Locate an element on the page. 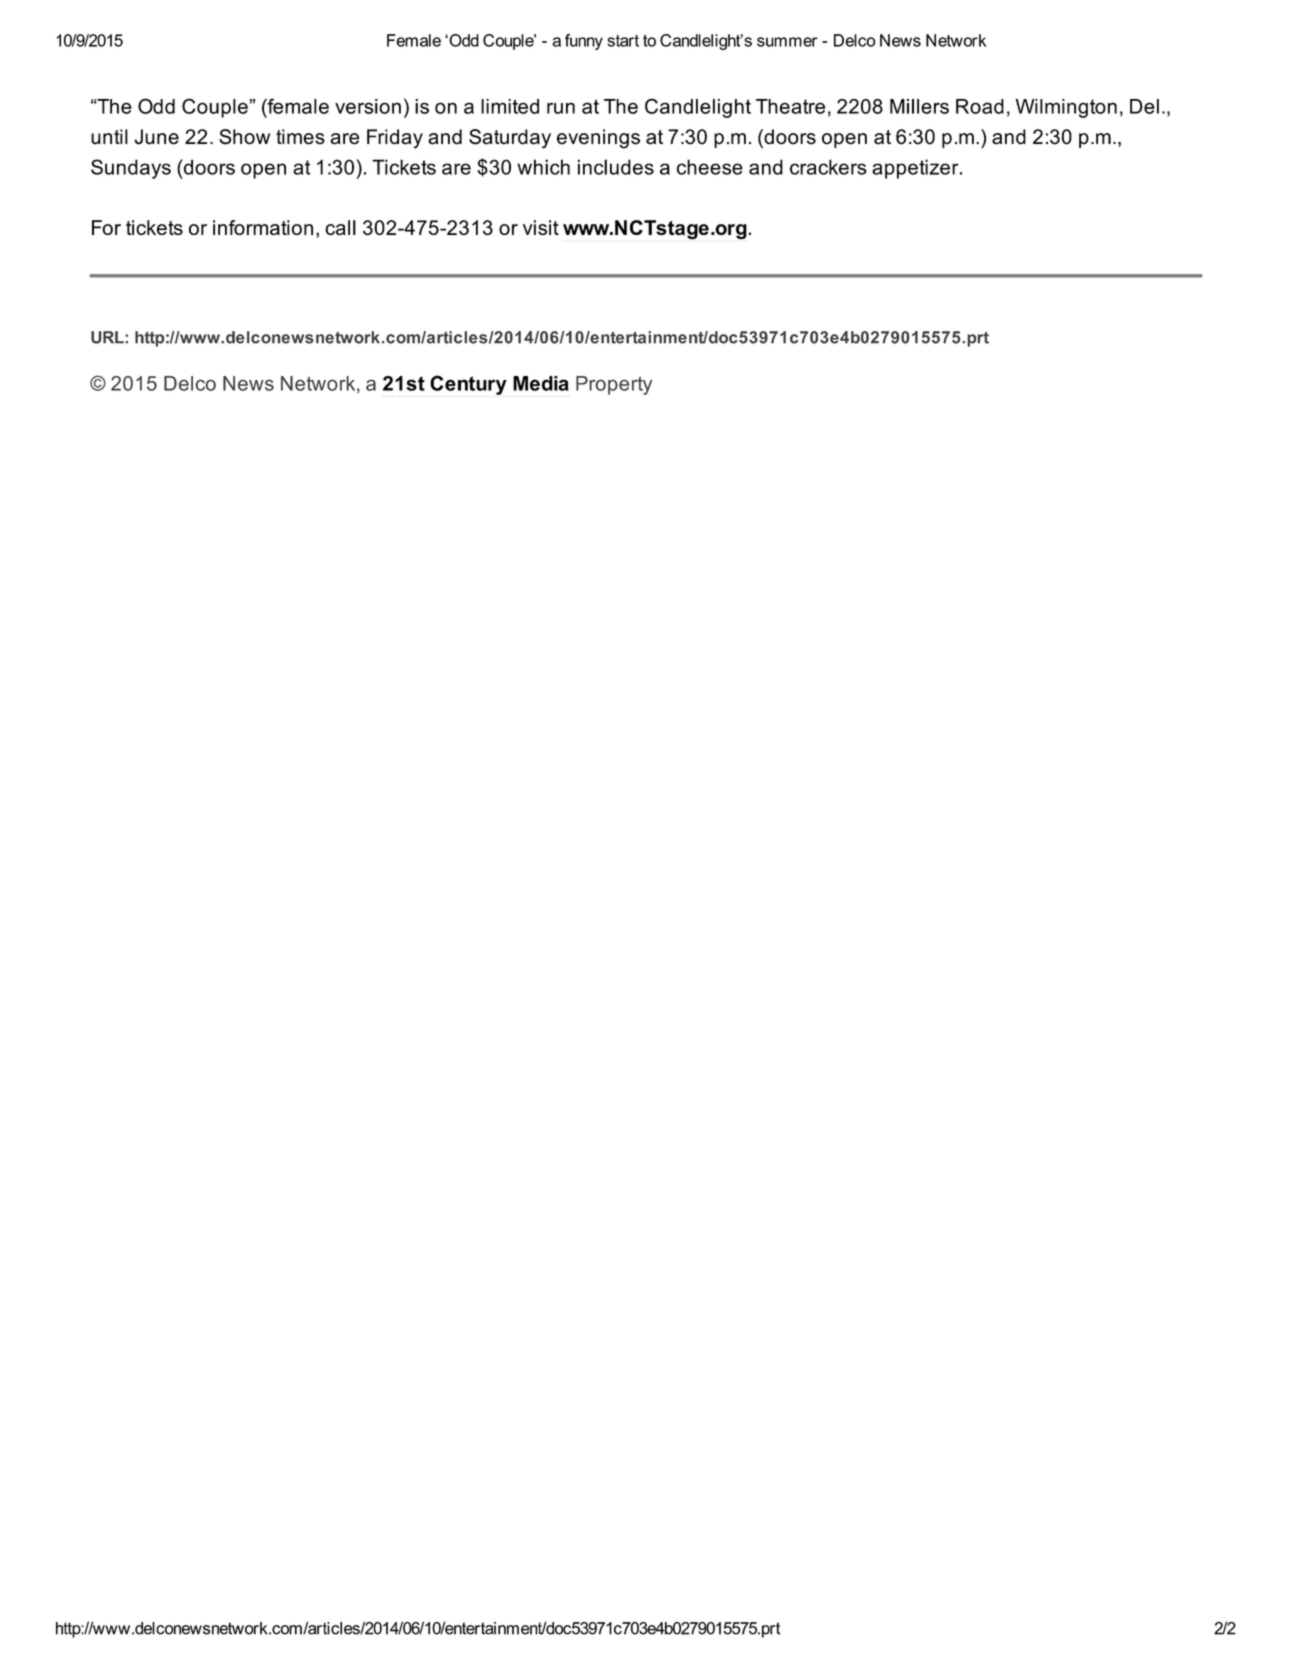 Image resolution: width=1290 pixels, height=1670 pixels. includes is located at coordinates (616, 167).
